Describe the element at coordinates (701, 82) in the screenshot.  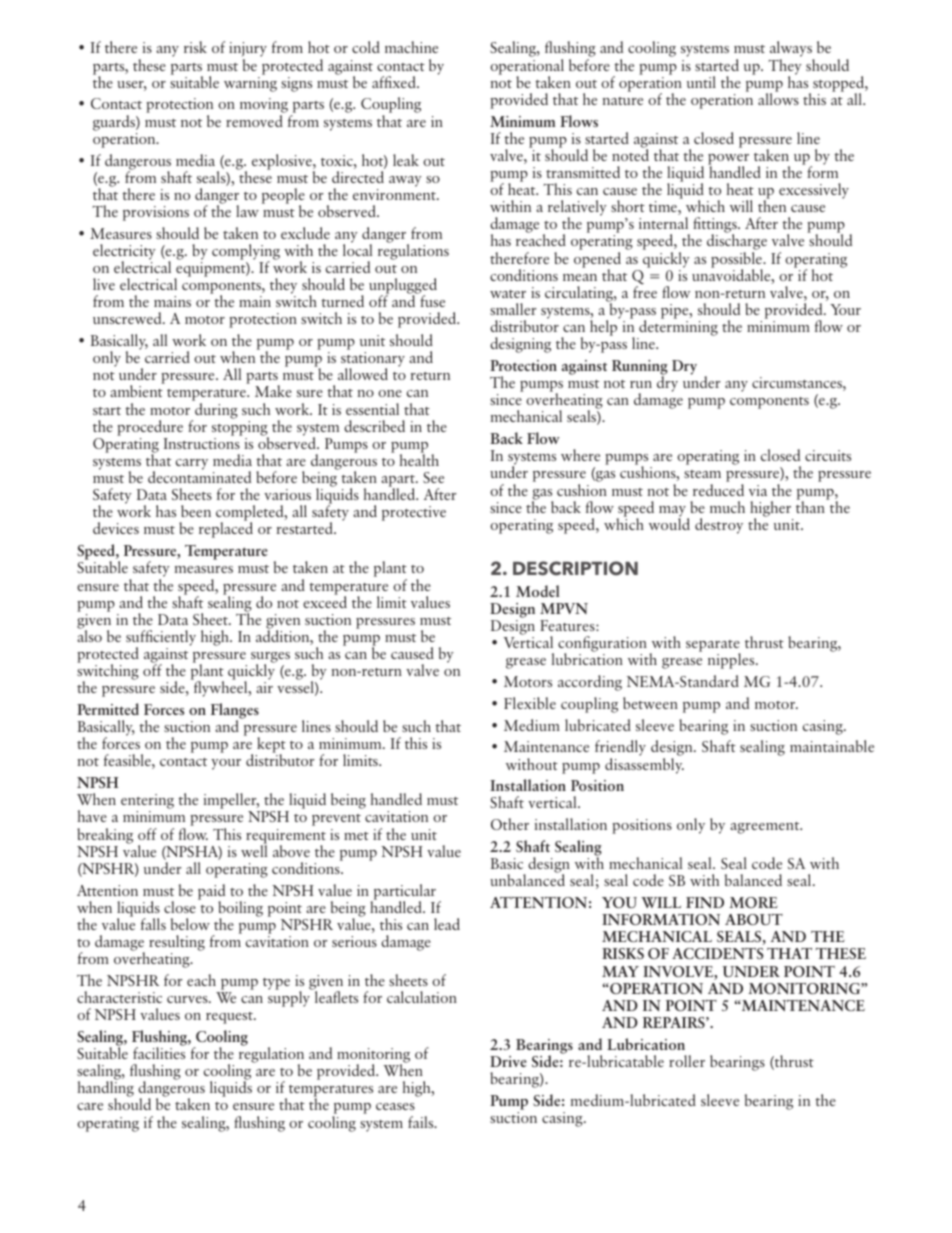
I see `until` at that location.
